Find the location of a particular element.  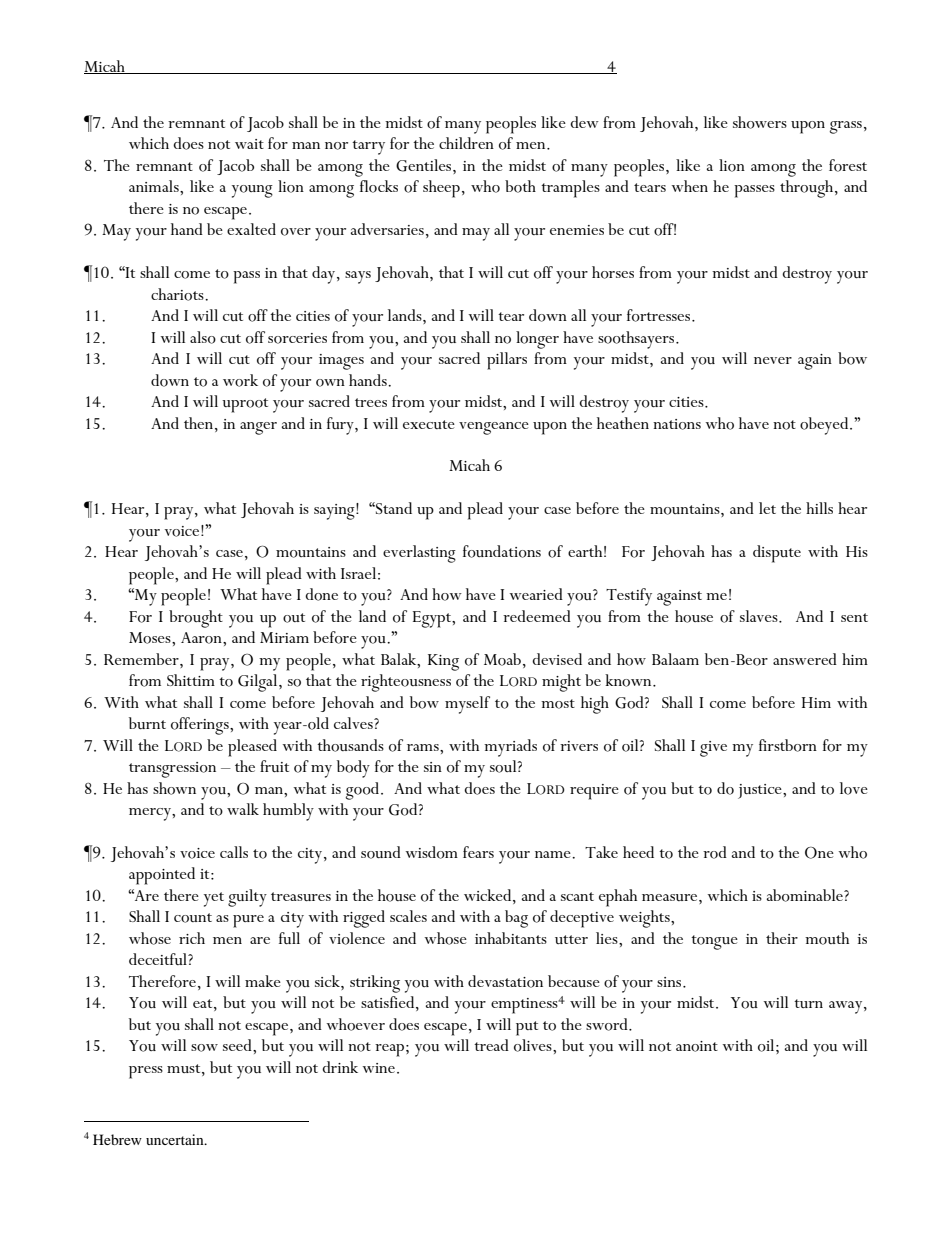

Moab is located at coordinates (502, 659).
